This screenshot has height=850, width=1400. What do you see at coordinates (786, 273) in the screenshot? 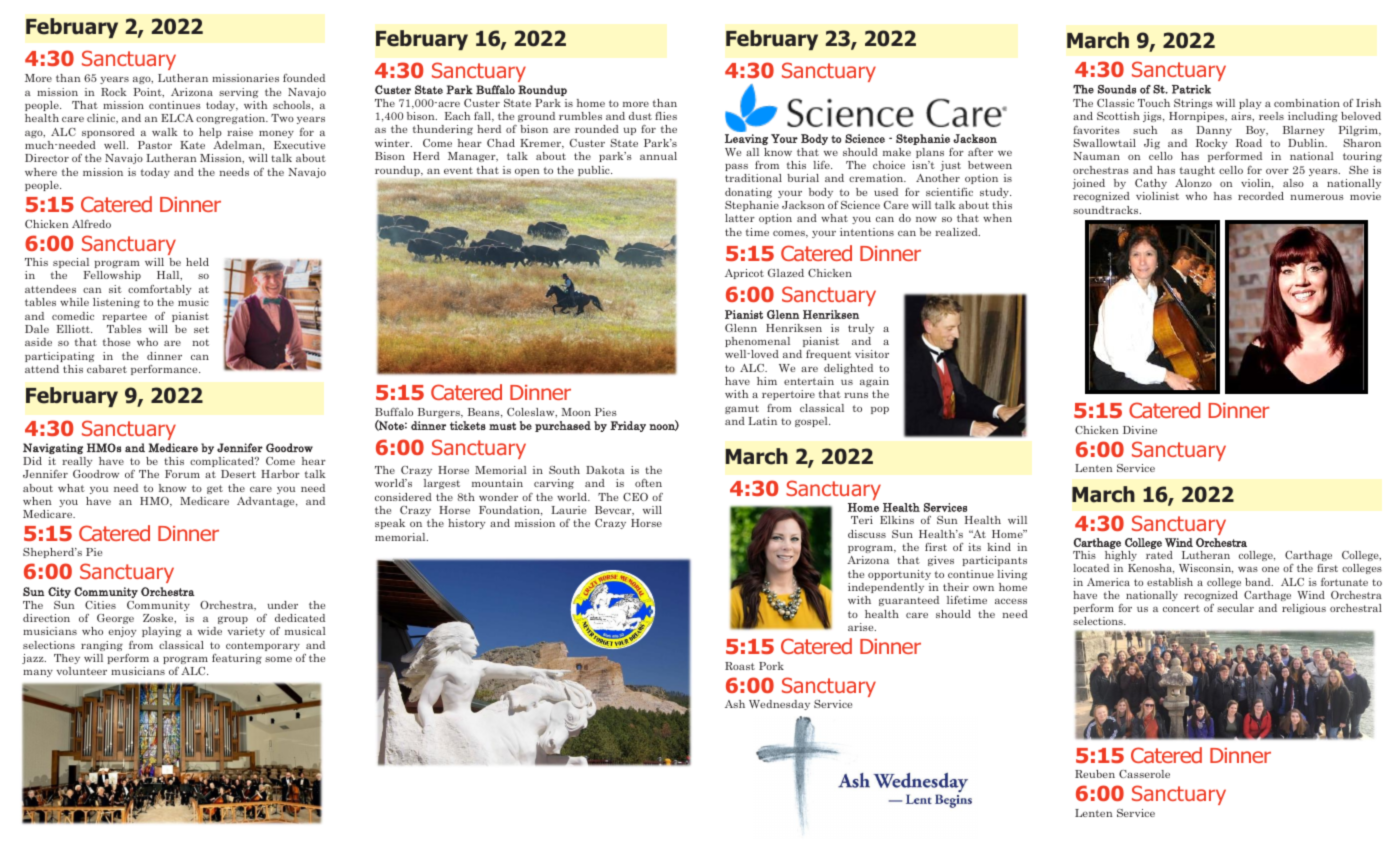
I see `Glazed` at bounding box center [786, 273].
